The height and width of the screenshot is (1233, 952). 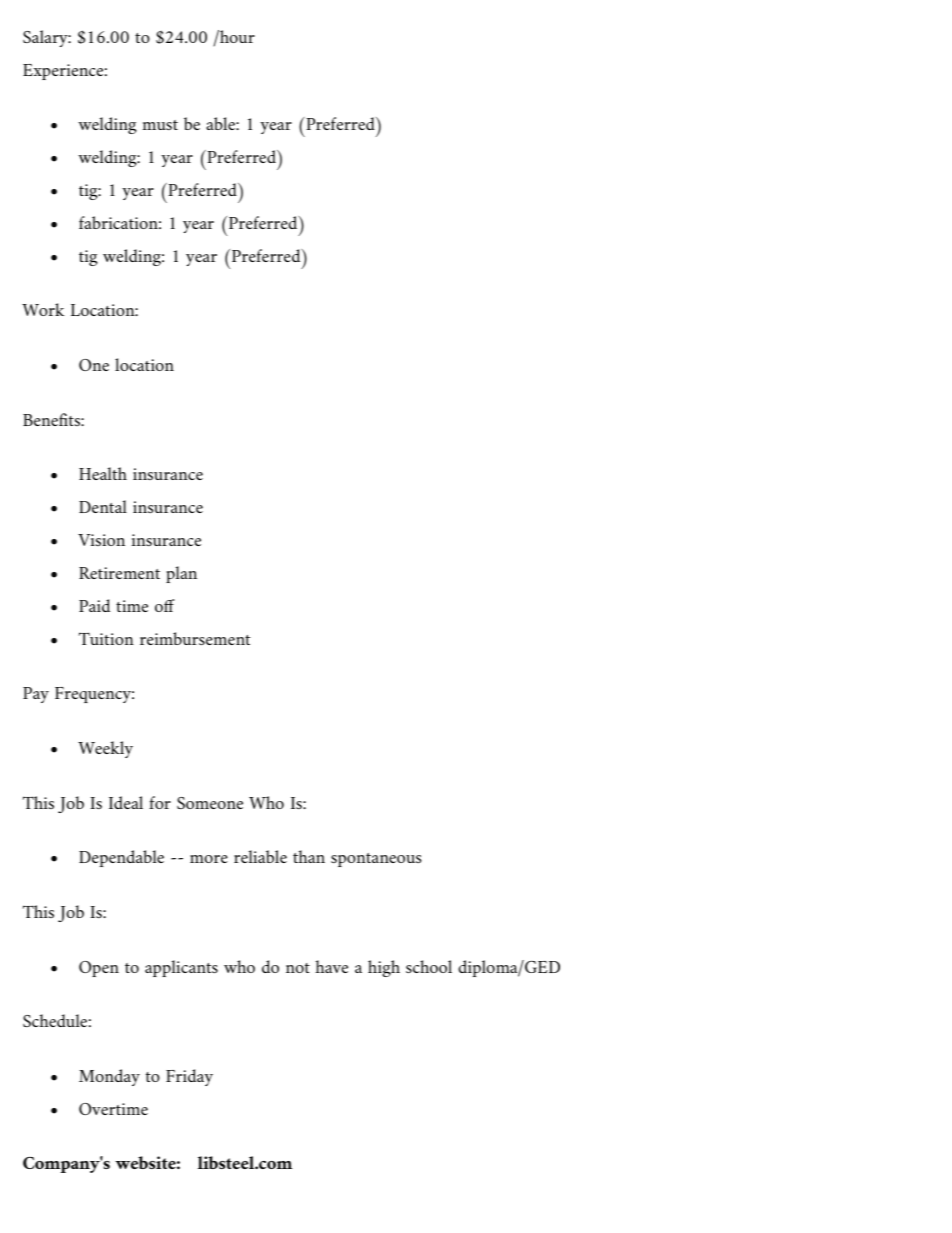 I want to click on Dental, so click(x=103, y=506).
